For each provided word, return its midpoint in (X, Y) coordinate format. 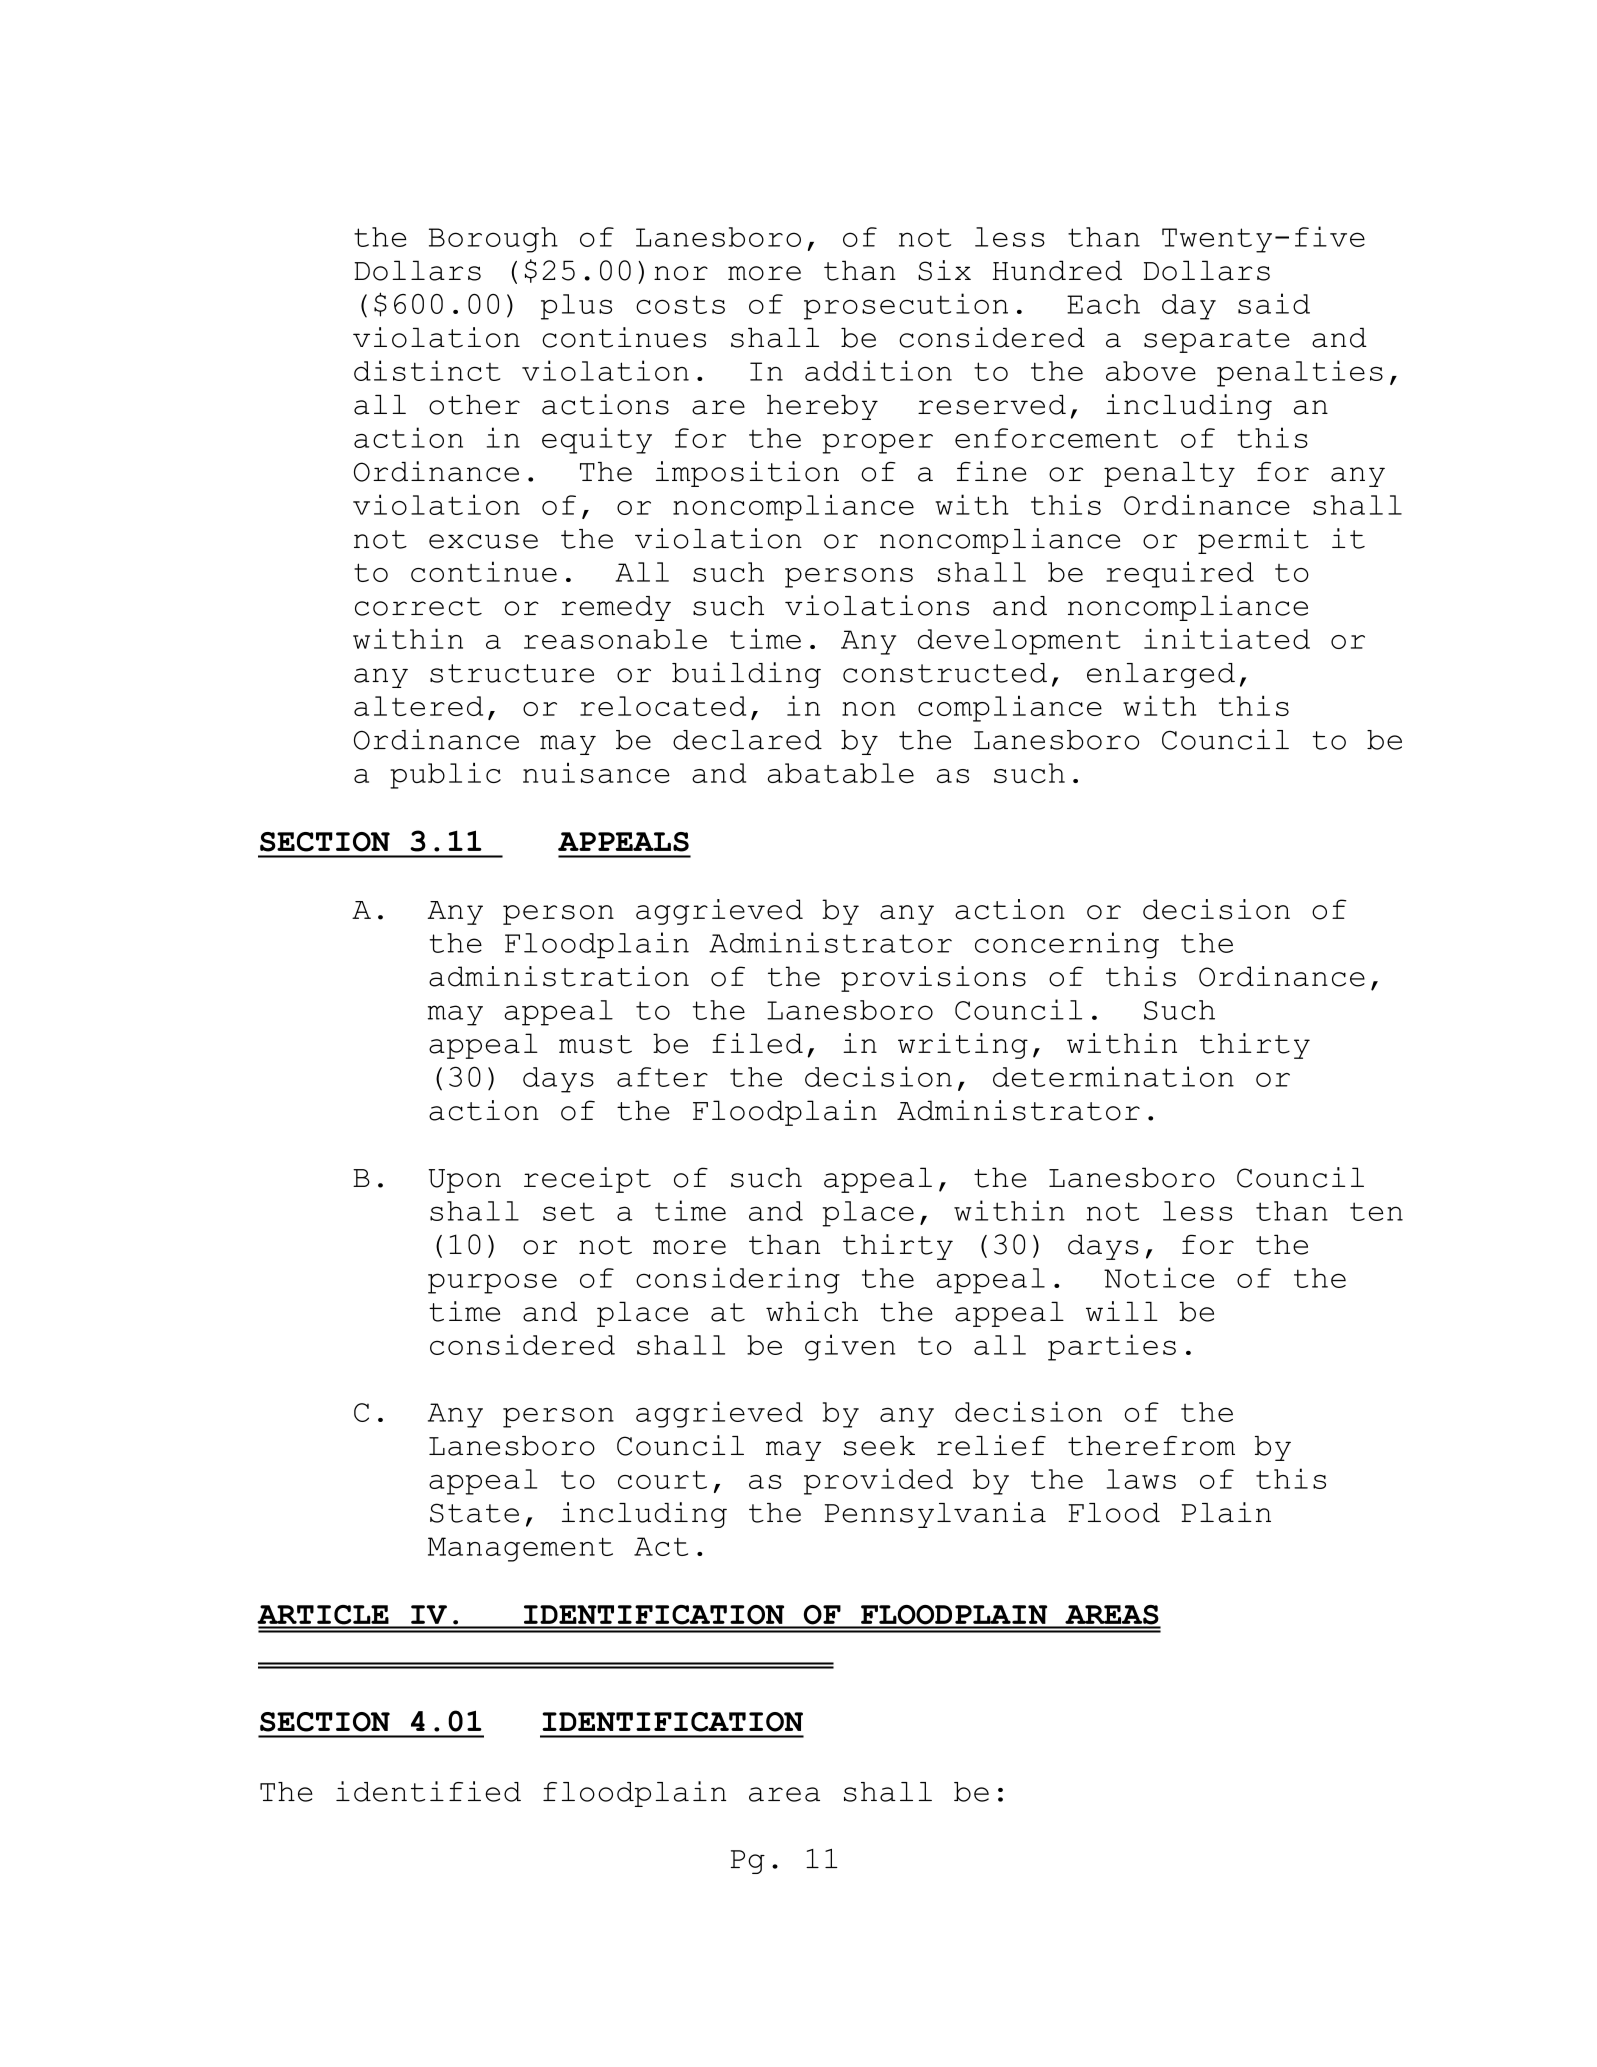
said (1274, 303)
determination (1113, 1076)
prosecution (906, 306)
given (850, 1347)
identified (428, 1791)
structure (512, 673)
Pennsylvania (935, 1515)
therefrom (1151, 1446)
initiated (1227, 638)
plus (576, 307)
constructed (945, 673)
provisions (933, 979)
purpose (492, 1283)
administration (559, 976)
